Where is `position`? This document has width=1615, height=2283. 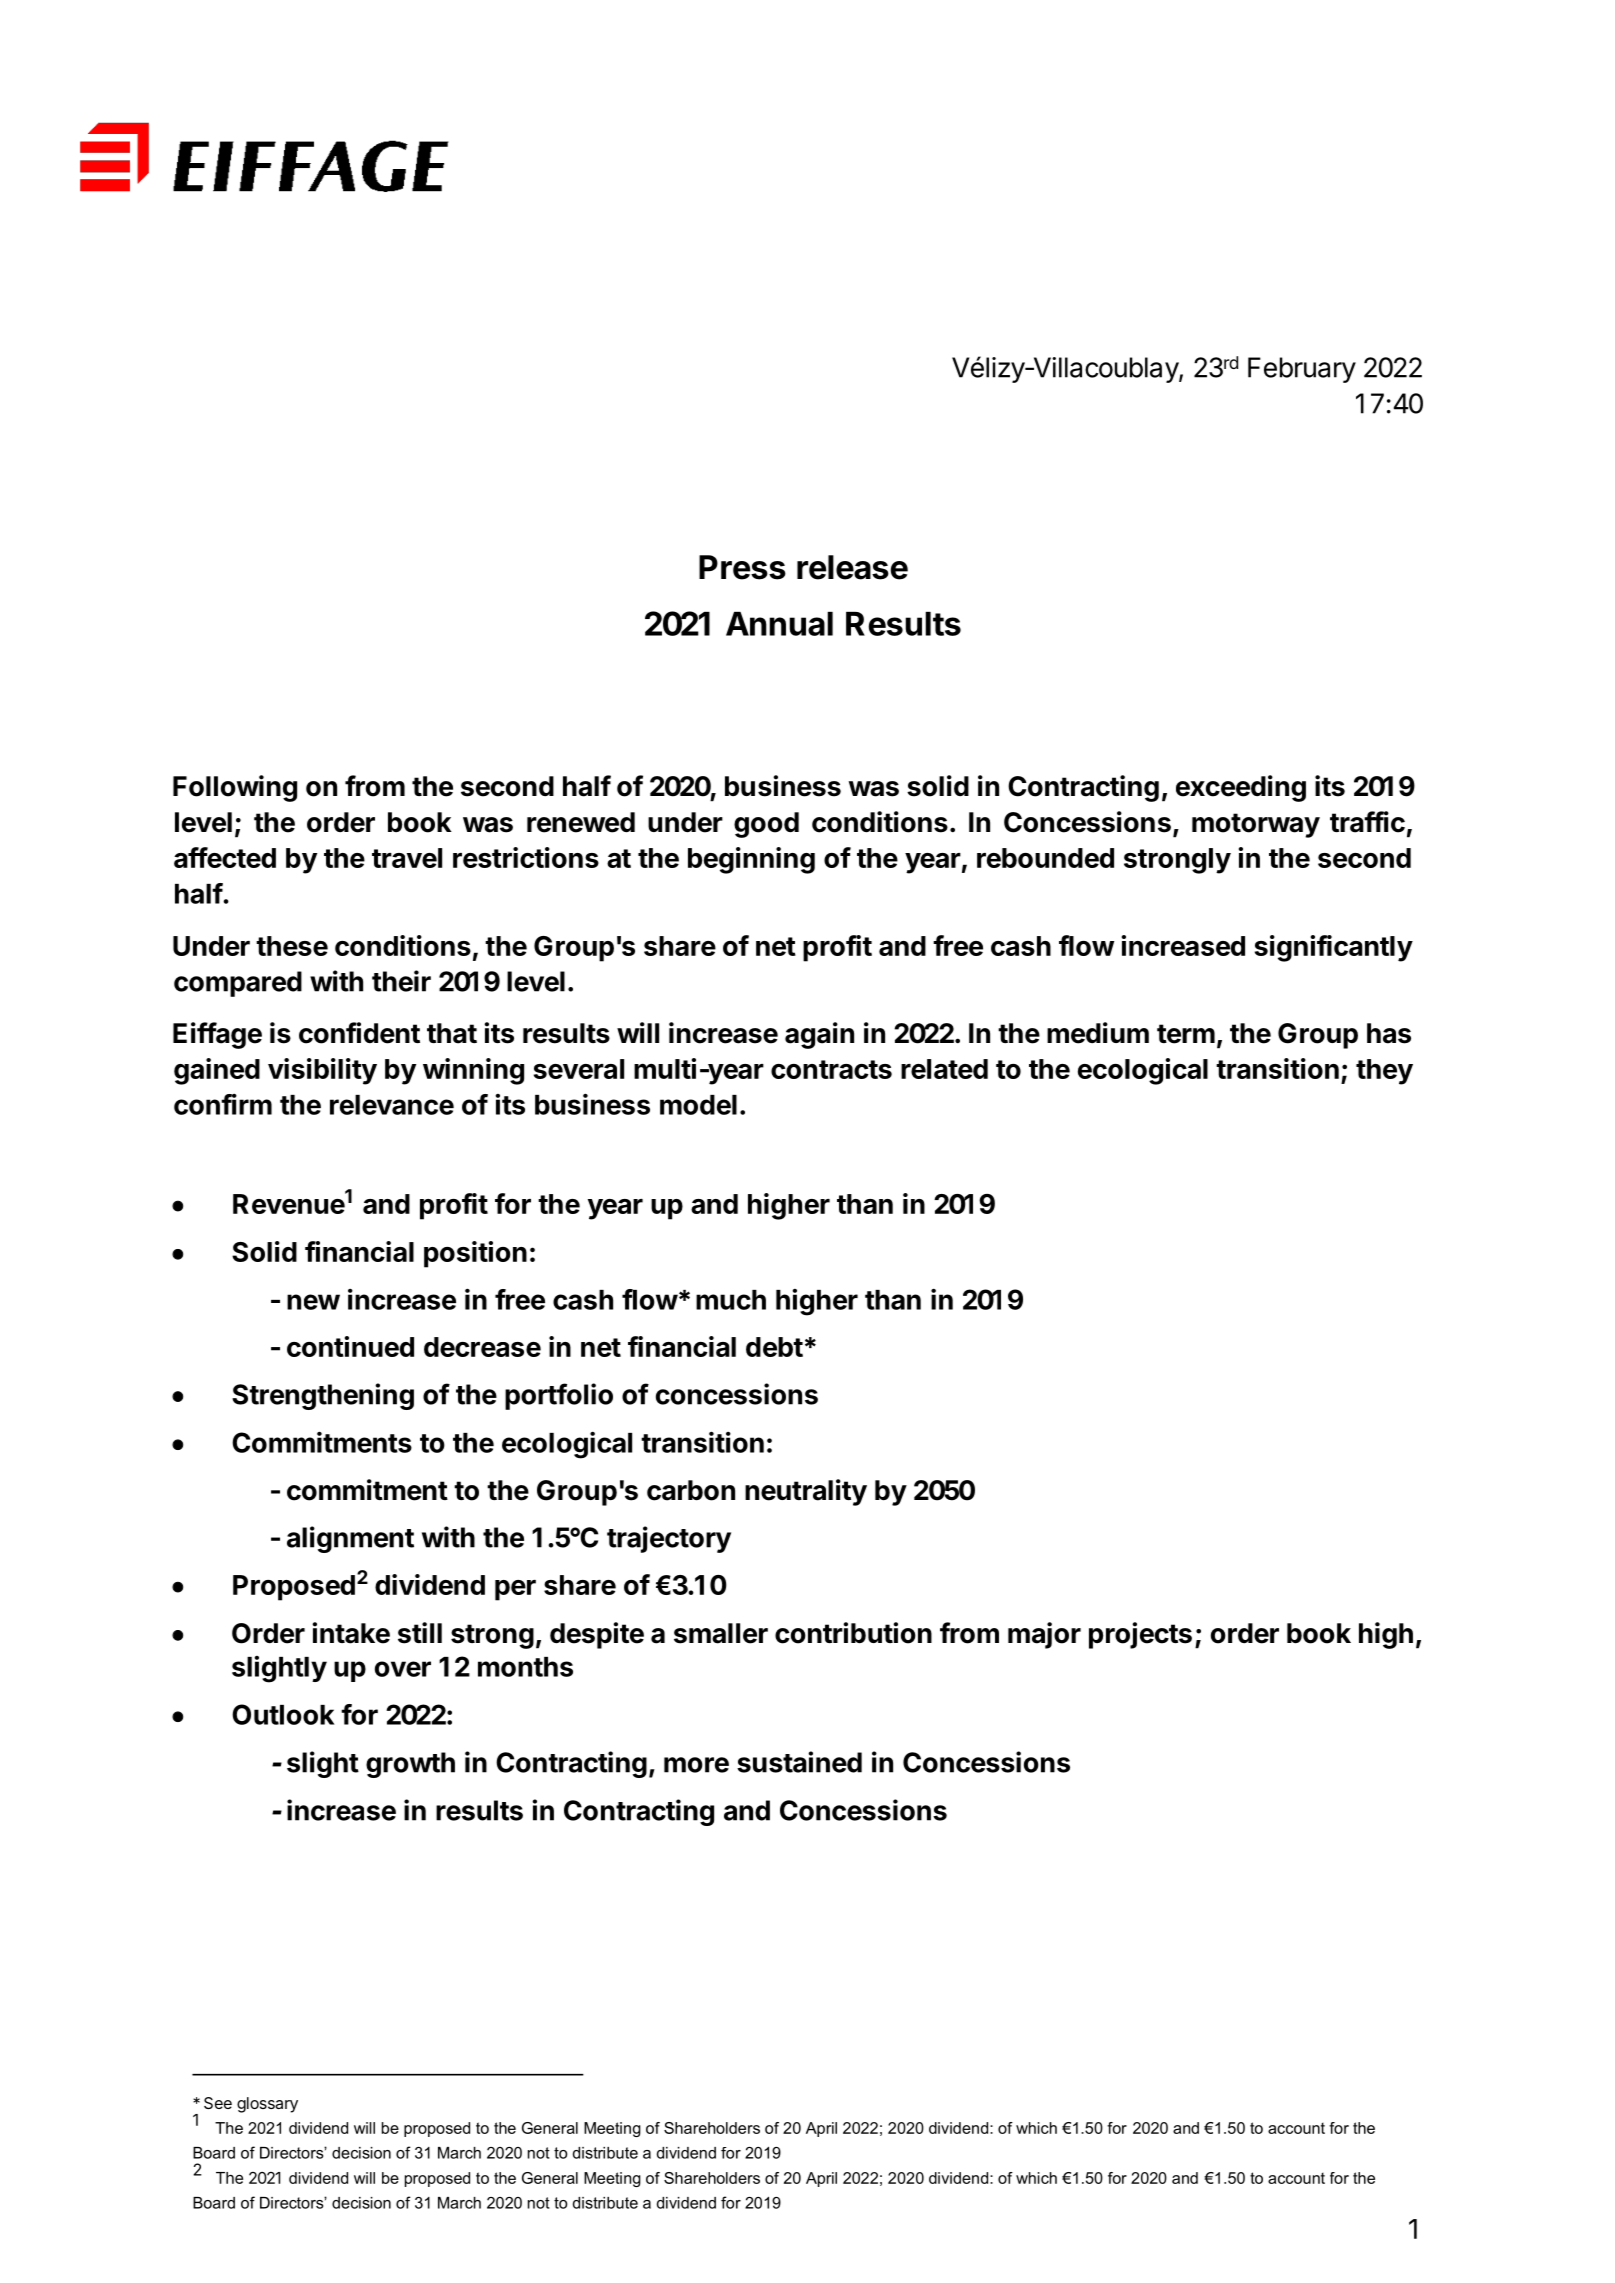
position is located at coordinates (475, 1254).
